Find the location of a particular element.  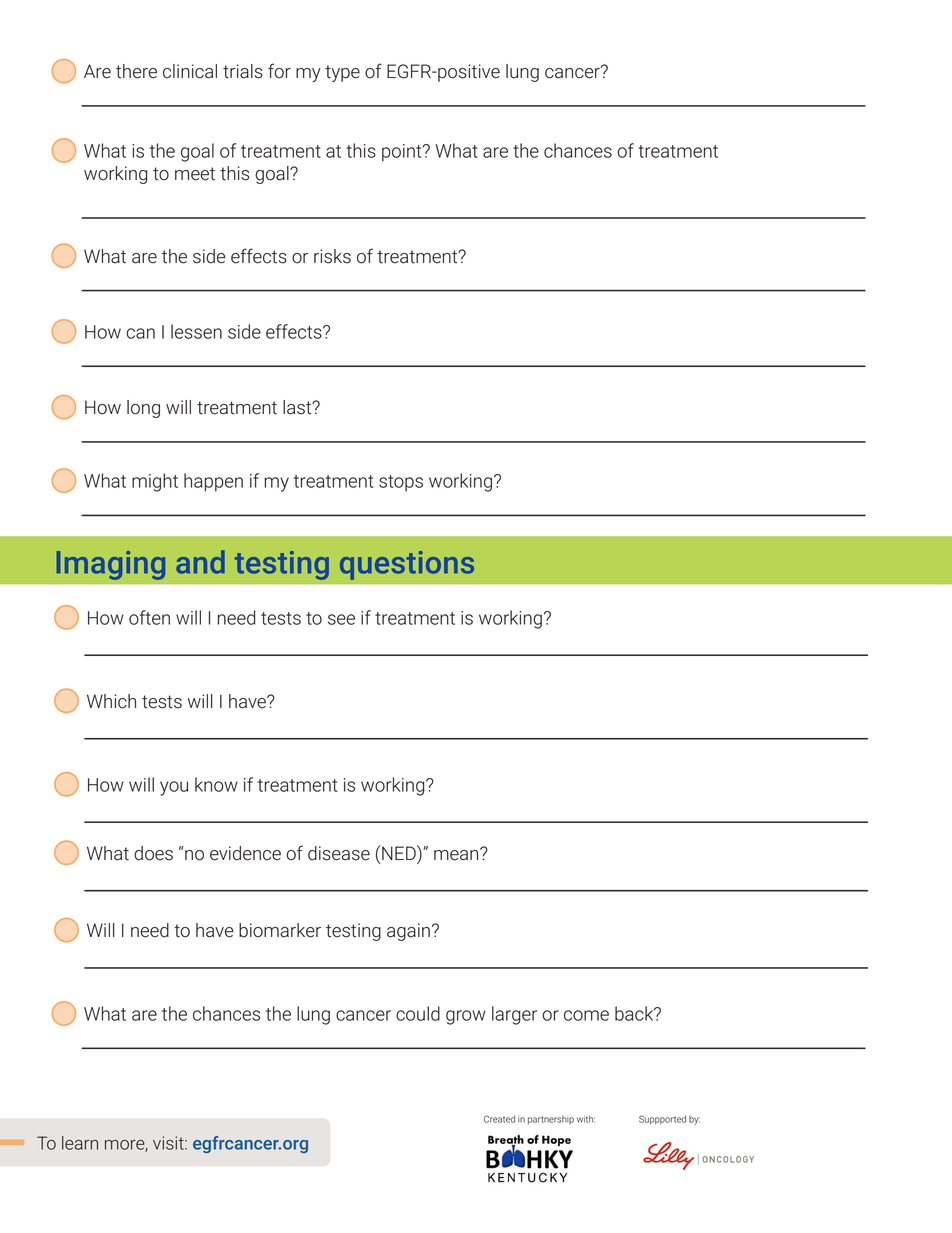

disease is located at coordinates (339, 853).
